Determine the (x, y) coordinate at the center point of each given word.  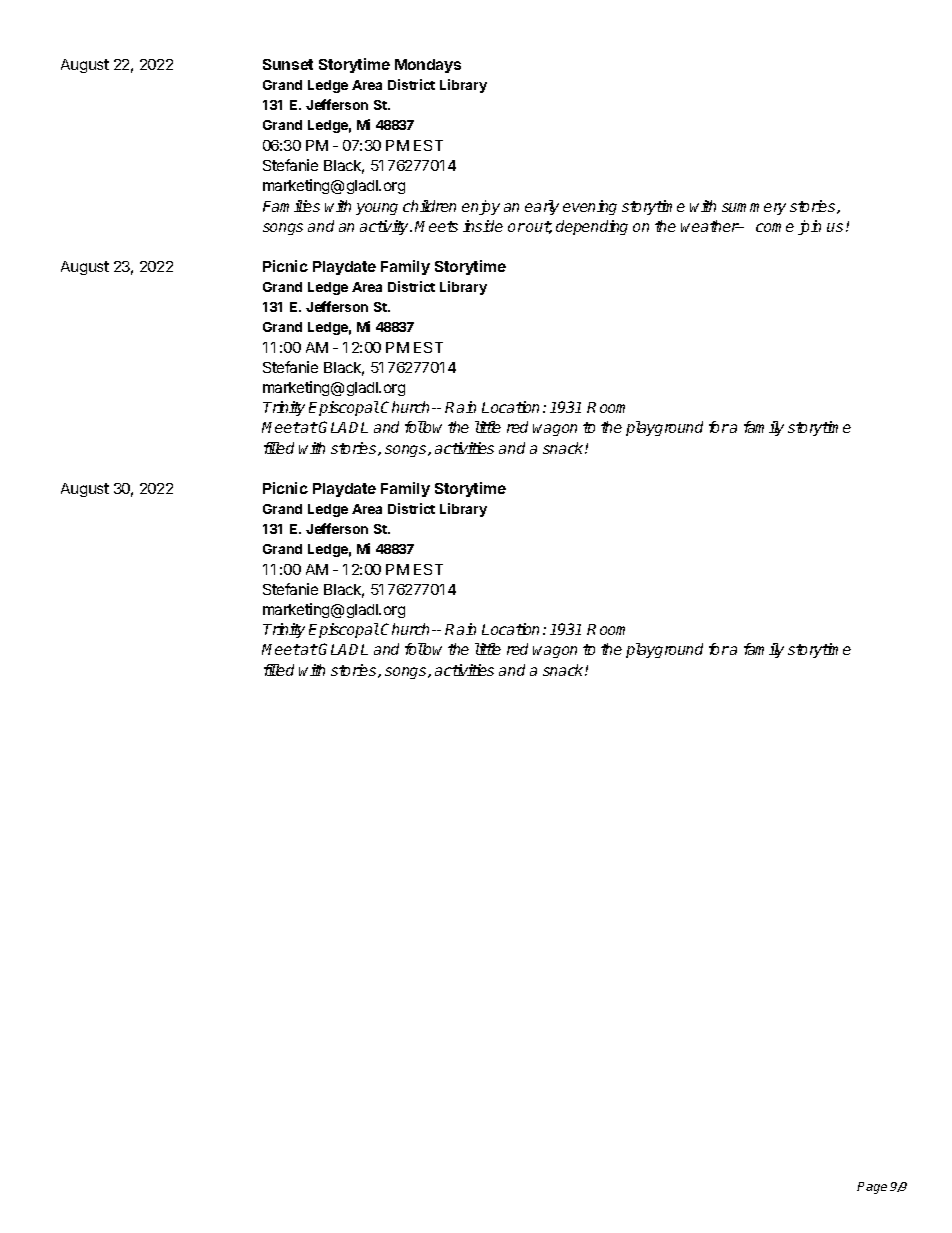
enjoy (481, 207)
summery (754, 209)
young (377, 209)
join (809, 227)
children (429, 206)
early (542, 207)
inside (483, 226)
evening (590, 207)
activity (385, 227)
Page (872, 1188)
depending (592, 227)
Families (291, 206)
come (775, 227)
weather (710, 226)
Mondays (428, 66)
